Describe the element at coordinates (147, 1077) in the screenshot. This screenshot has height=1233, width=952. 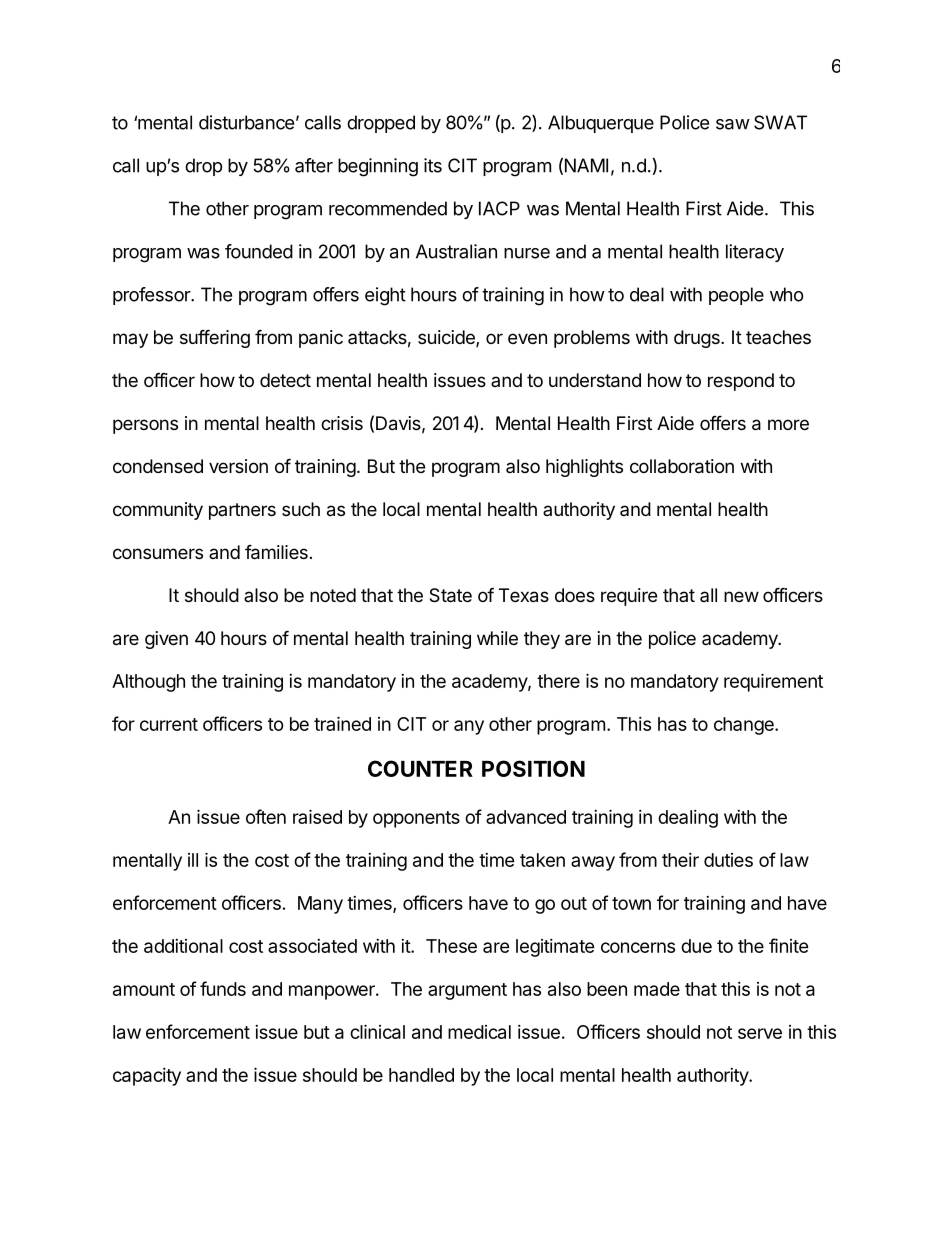
I see `capacity` at that location.
